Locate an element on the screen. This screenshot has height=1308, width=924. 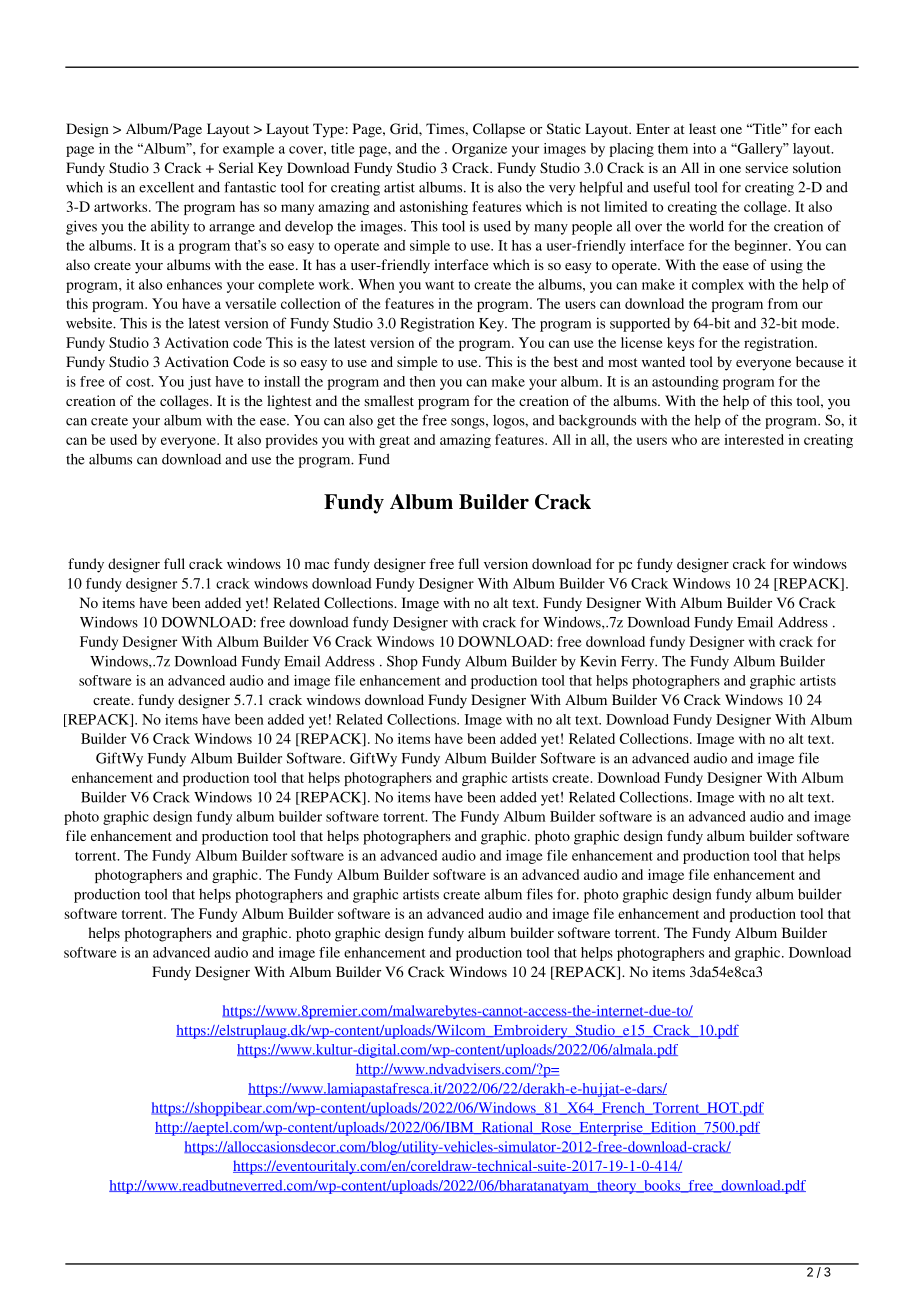
Organize is located at coordinates (479, 150).
